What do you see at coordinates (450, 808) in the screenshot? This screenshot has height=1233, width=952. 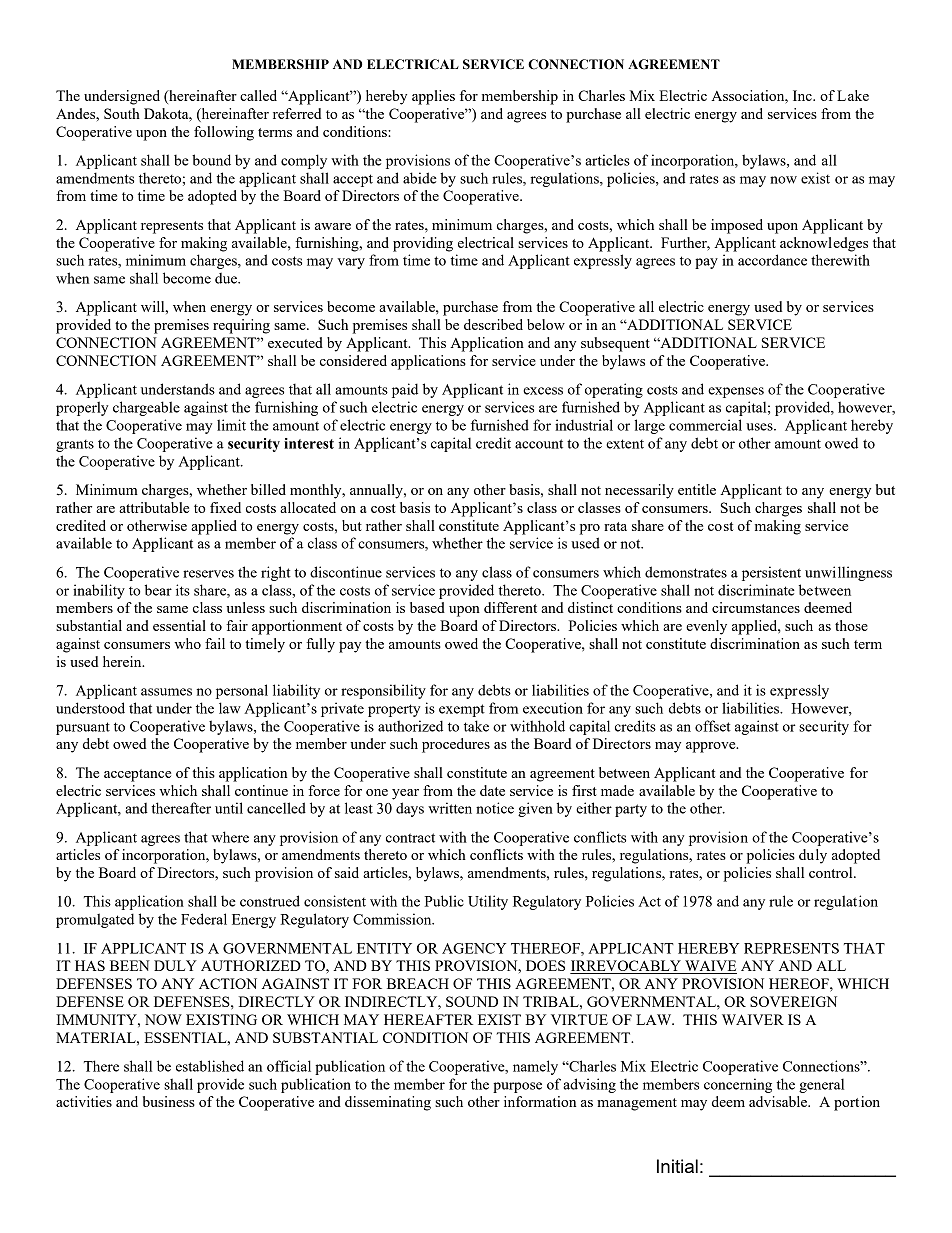 I see `written` at bounding box center [450, 808].
